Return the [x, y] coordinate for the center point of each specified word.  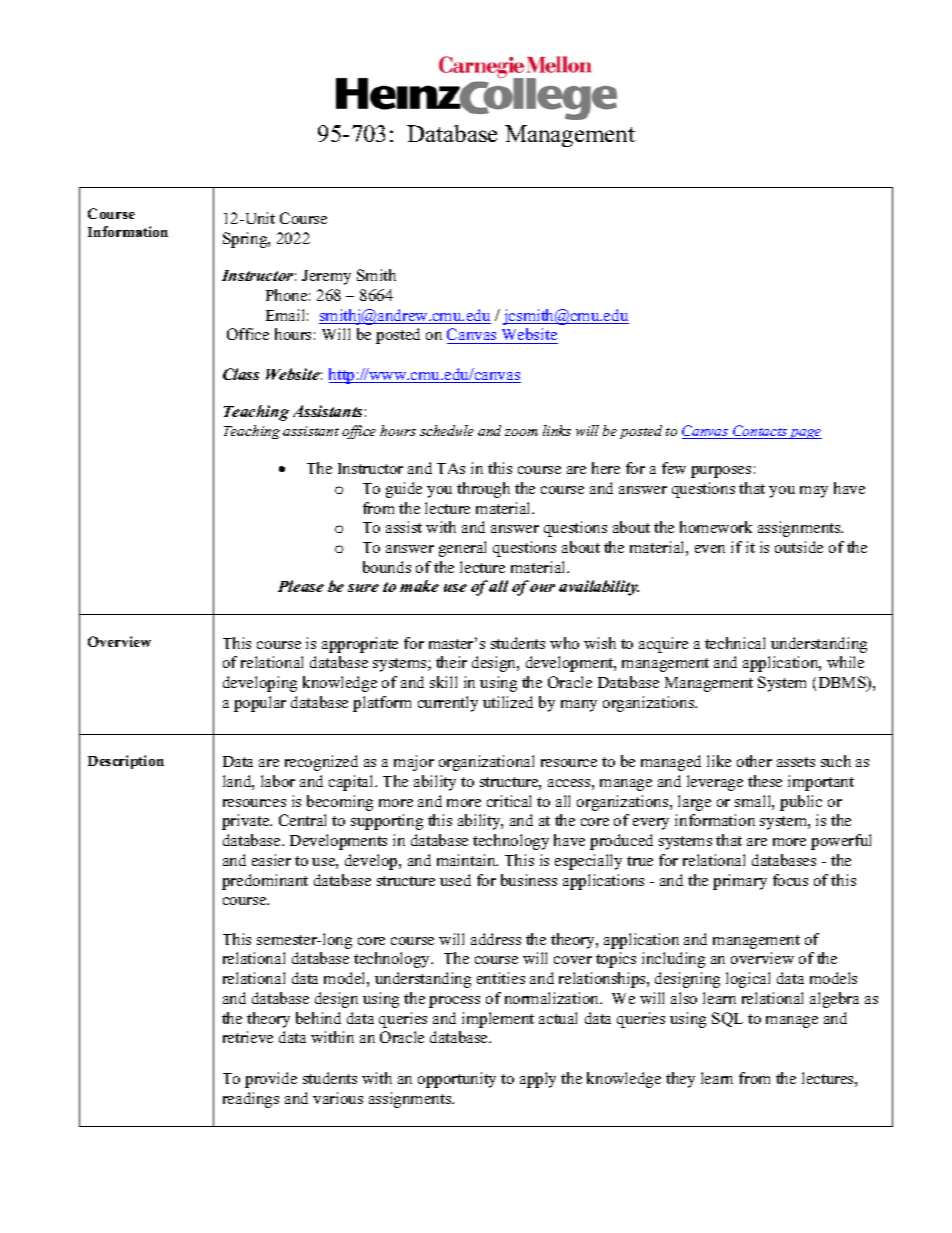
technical [735, 643]
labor [278, 781]
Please [301, 586]
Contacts [760, 432]
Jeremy [326, 277]
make [419, 586]
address [496, 939]
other [754, 761]
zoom [521, 432]
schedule [447, 430]
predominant [265, 882]
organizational [486, 763]
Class [241, 374]
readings [251, 1100]
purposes [721, 472]
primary [740, 882]
